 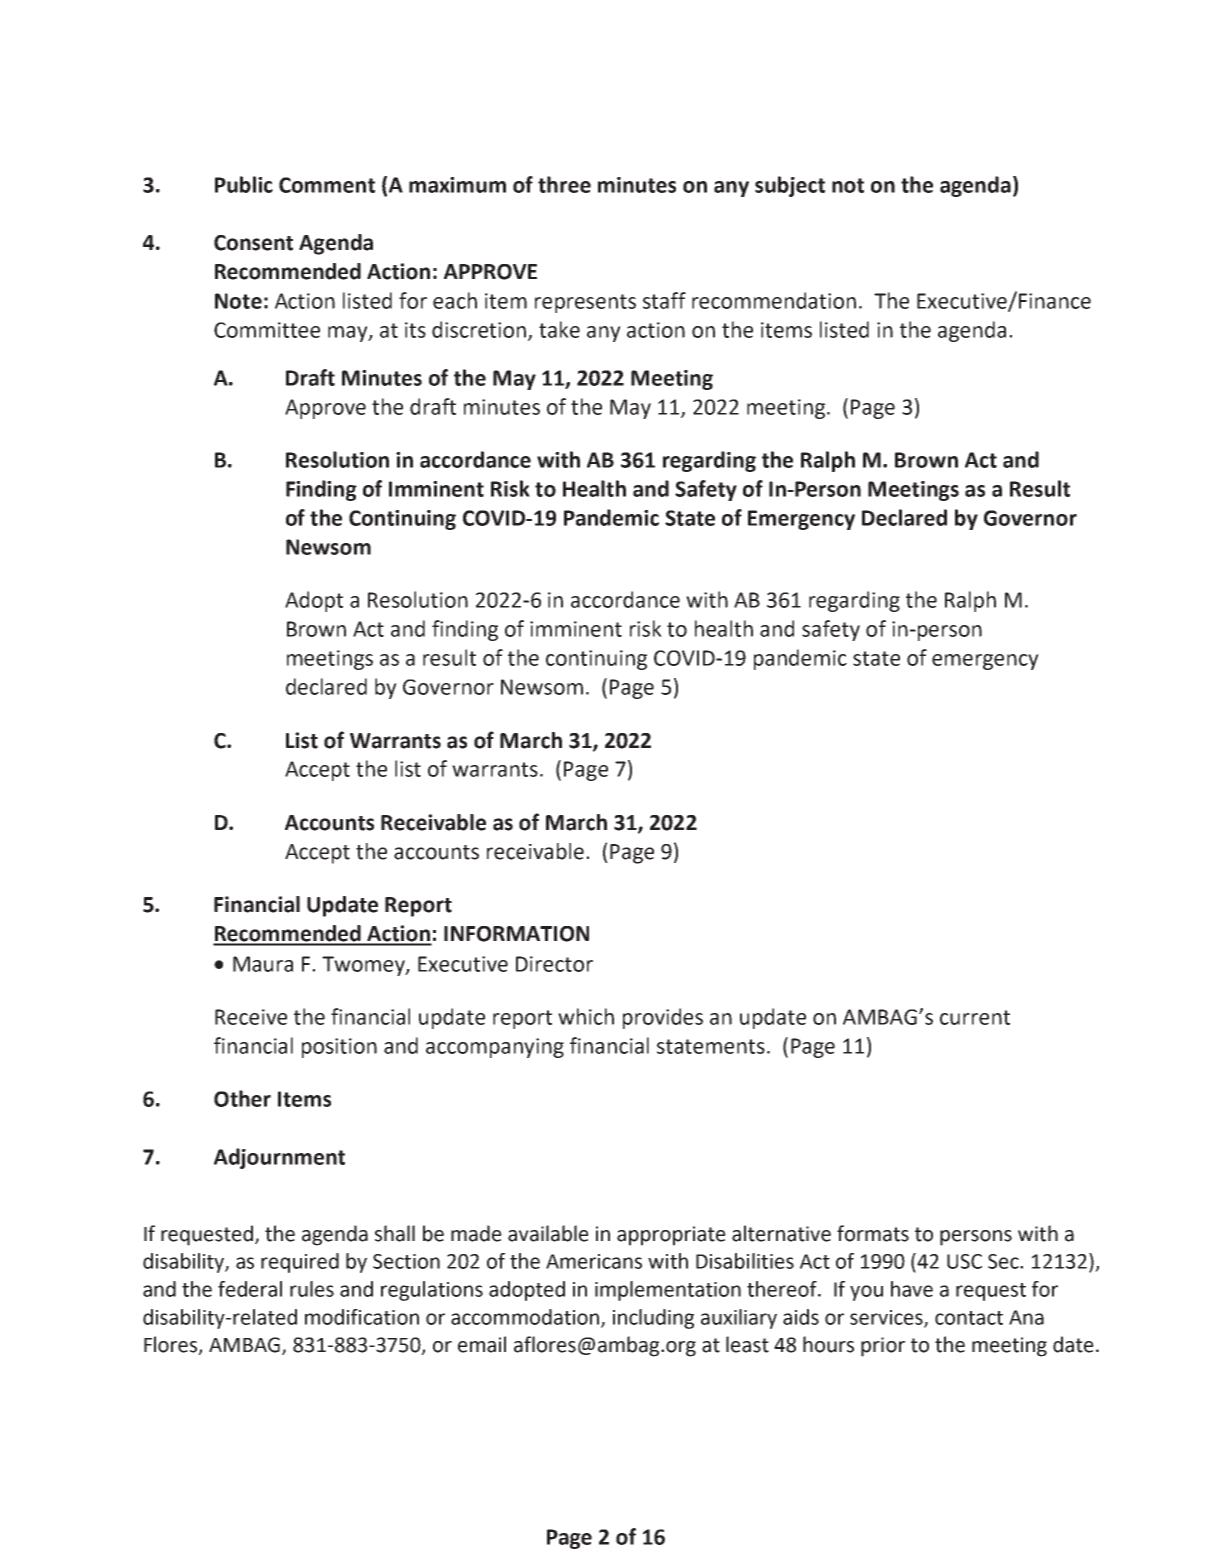 I want to click on Maura, so click(x=263, y=964).
